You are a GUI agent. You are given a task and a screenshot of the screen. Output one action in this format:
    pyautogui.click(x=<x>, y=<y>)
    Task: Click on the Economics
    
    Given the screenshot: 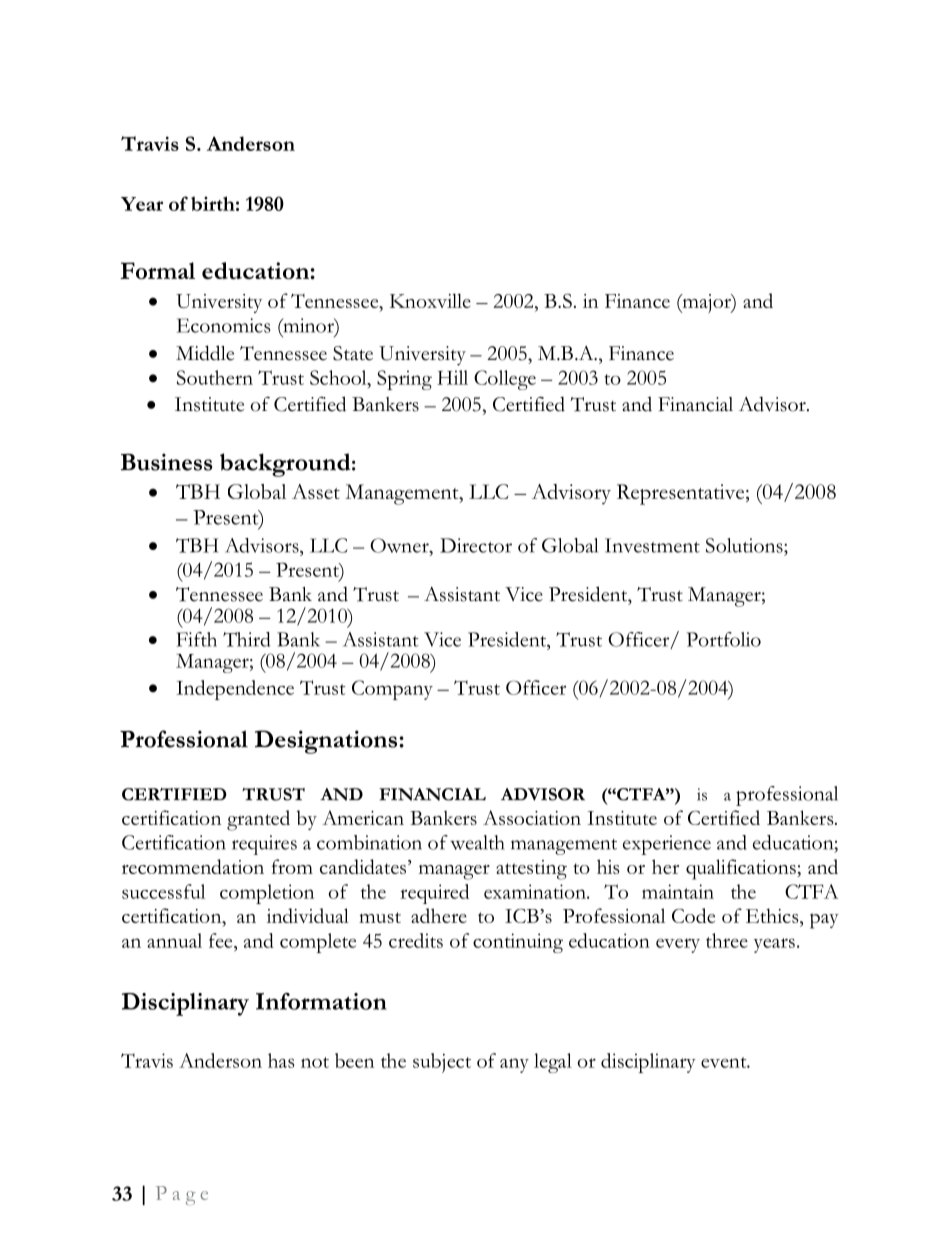 What is the action you would take?
    pyautogui.click(x=223, y=325)
